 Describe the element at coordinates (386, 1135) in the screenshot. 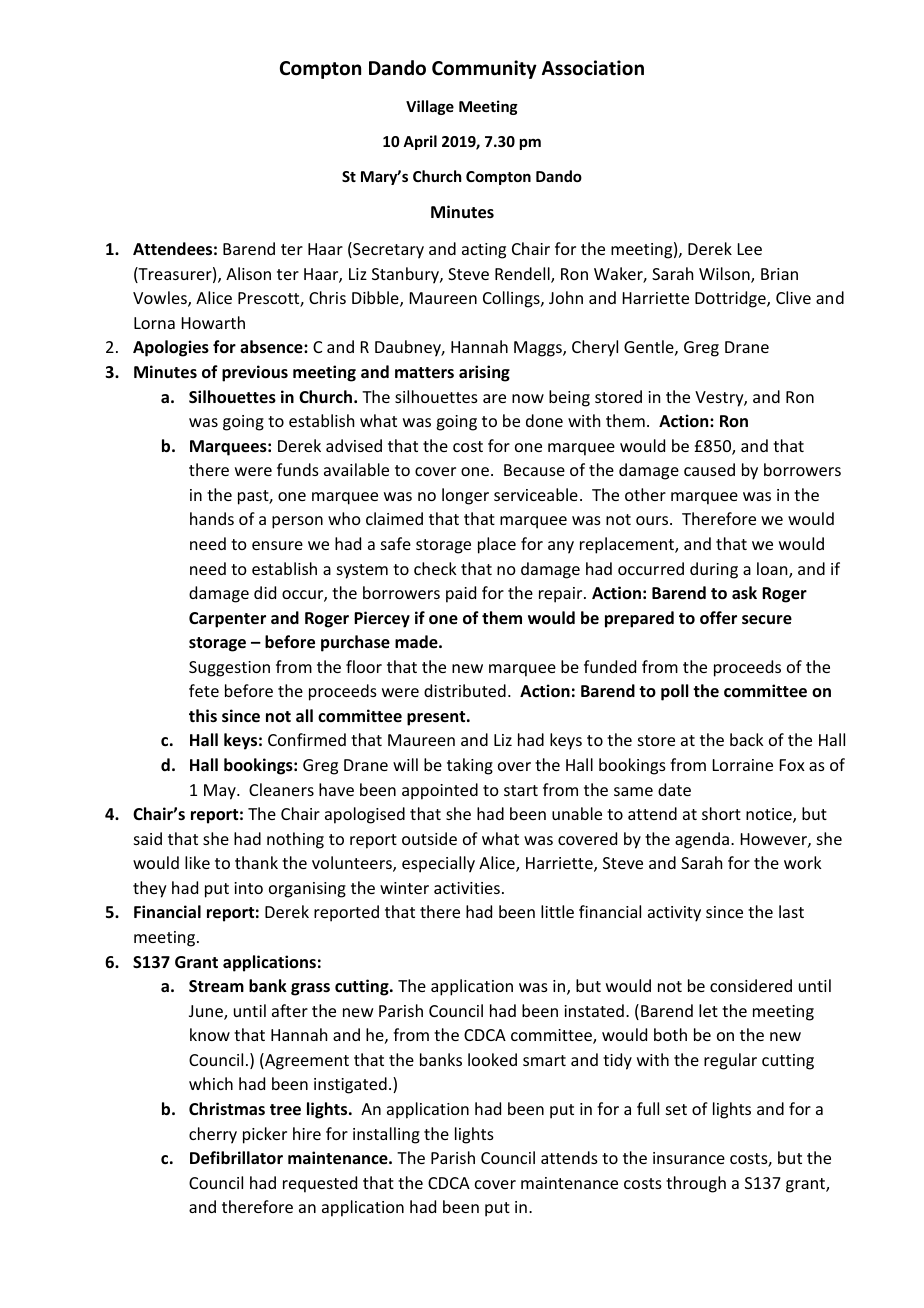

I see `installing` at that location.
